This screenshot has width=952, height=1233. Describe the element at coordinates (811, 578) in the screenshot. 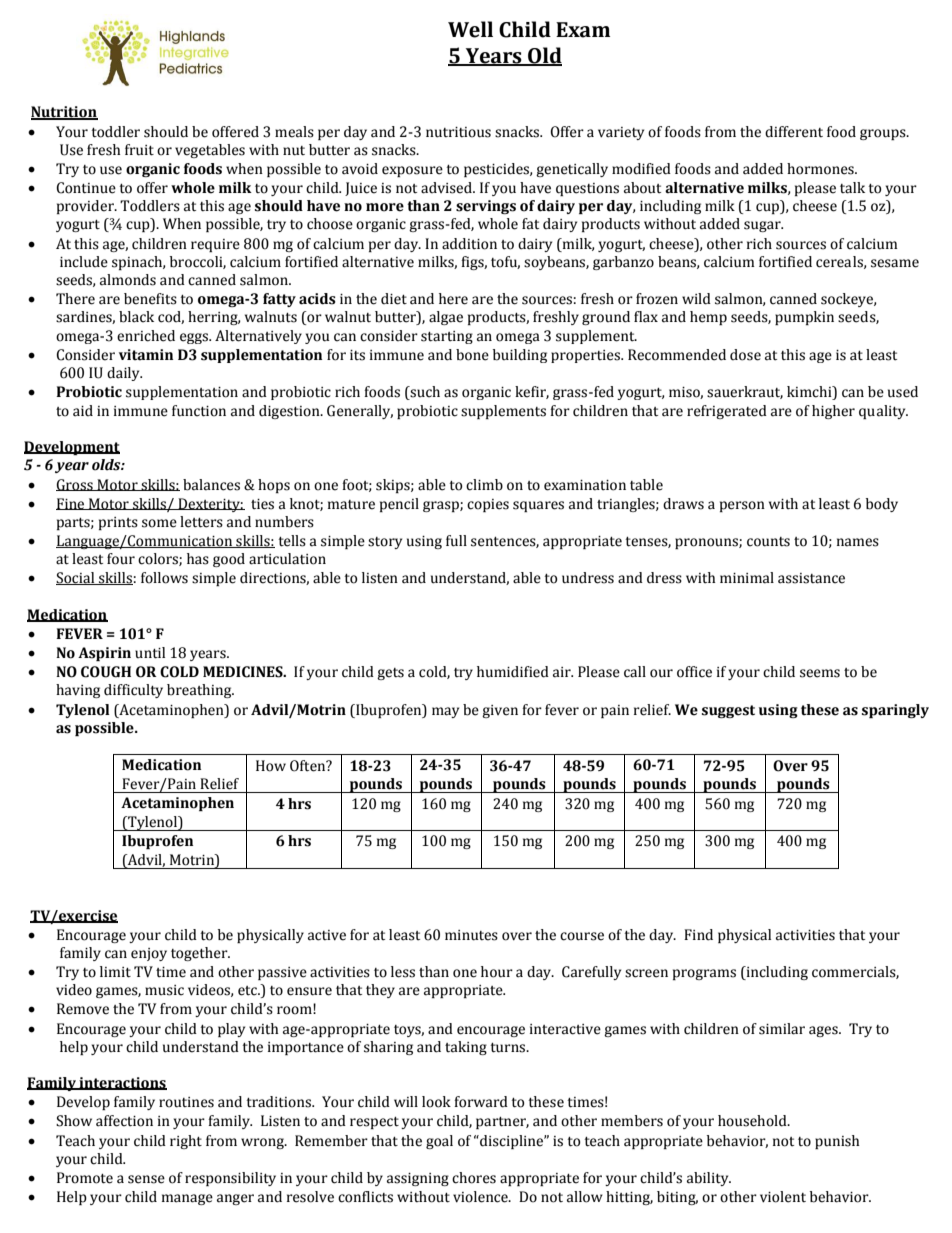

I see `assistance` at that location.
